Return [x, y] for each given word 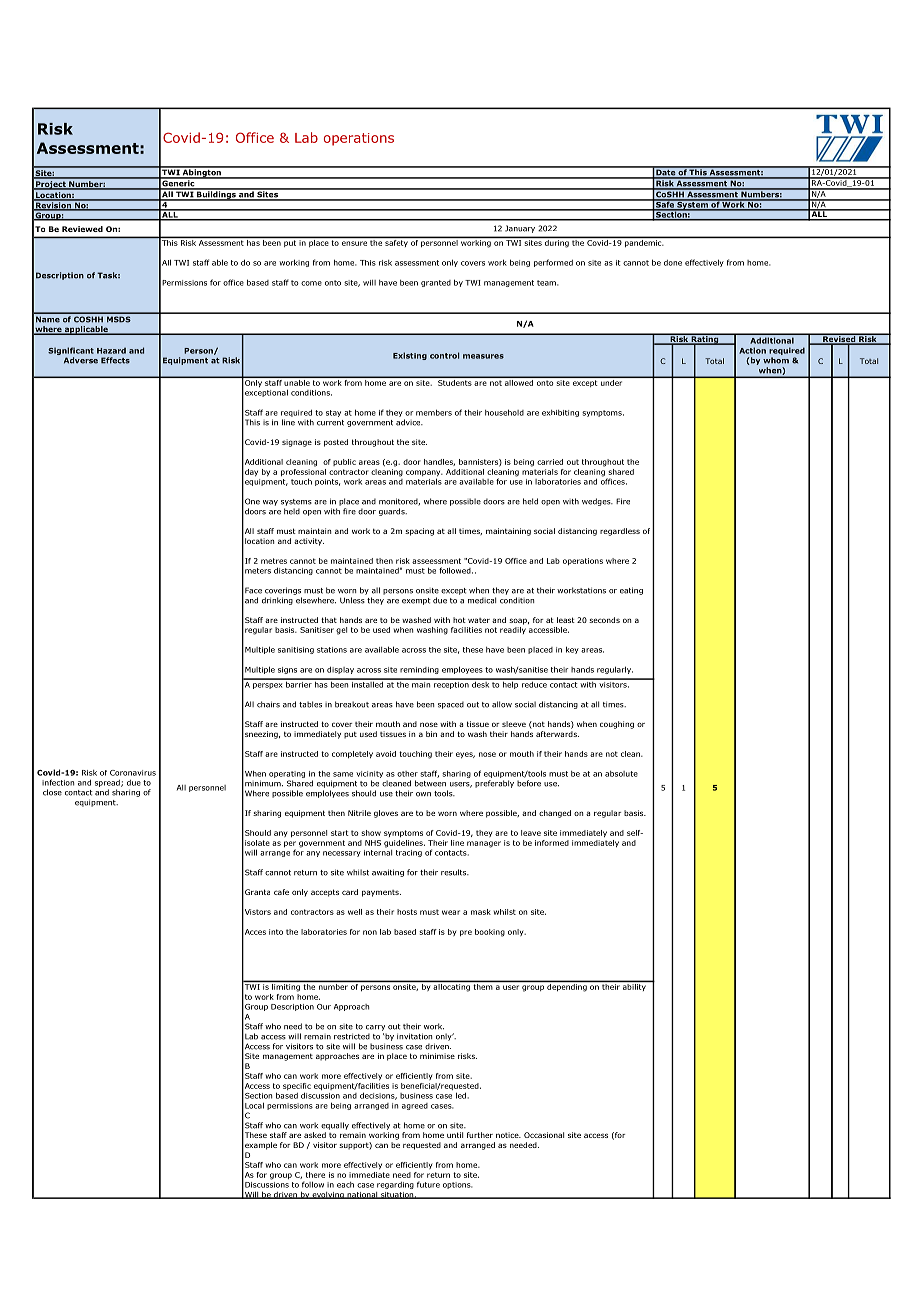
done [673, 263]
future [428, 1184]
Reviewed [82, 229]
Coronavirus [133, 773]
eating [631, 591]
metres [274, 561]
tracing [409, 853]
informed [552, 843]
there [315, 1175]
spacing [419, 532]
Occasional [544, 1135]
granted [436, 283]
